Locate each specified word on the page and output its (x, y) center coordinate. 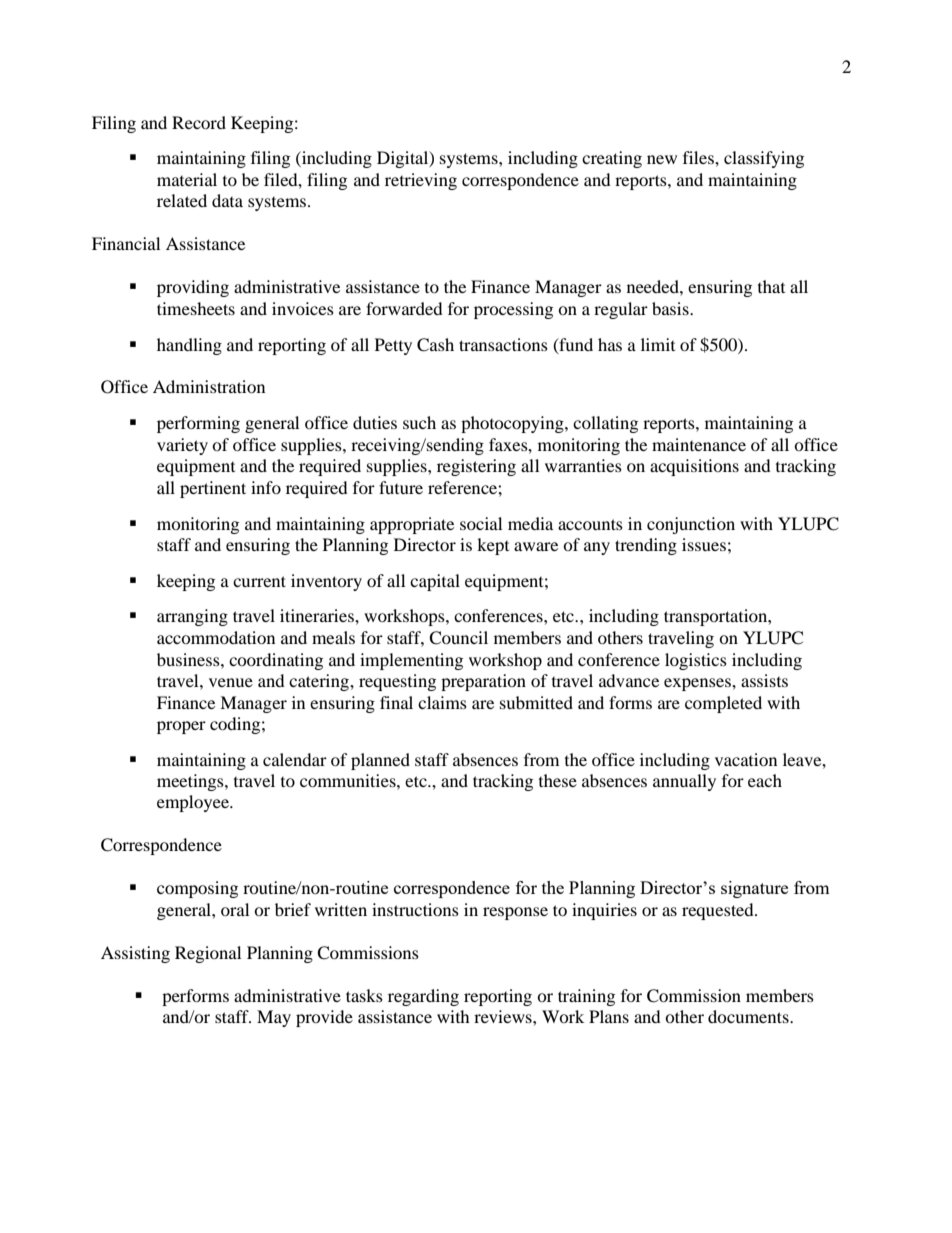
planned (380, 761)
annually (684, 782)
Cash (435, 345)
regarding (423, 997)
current (259, 581)
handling (189, 346)
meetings (191, 782)
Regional (208, 954)
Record (199, 122)
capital (435, 582)
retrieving (421, 181)
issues (704, 544)
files (699, 157)
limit (658, 344)
